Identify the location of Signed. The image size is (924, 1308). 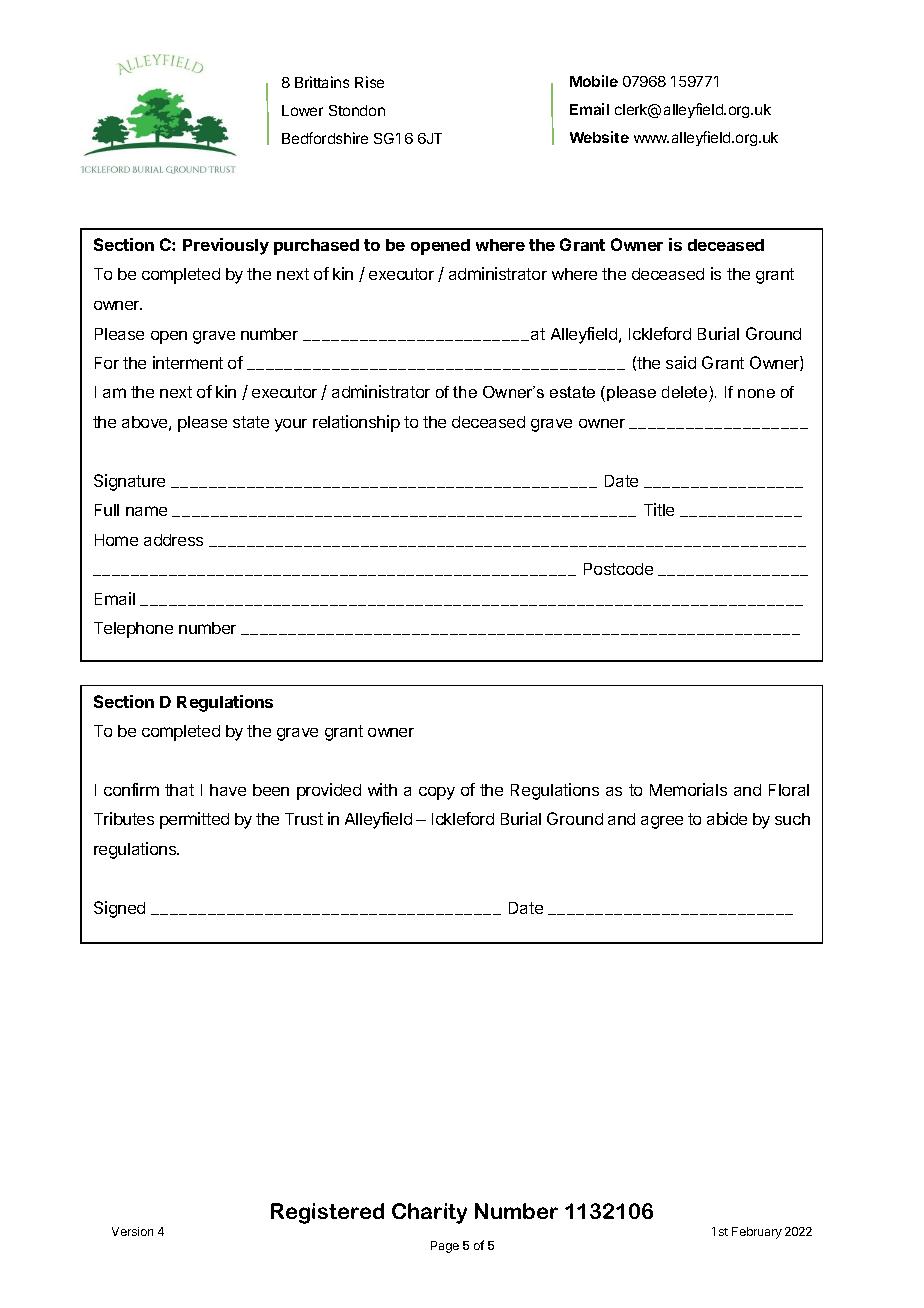
(119, 909).
